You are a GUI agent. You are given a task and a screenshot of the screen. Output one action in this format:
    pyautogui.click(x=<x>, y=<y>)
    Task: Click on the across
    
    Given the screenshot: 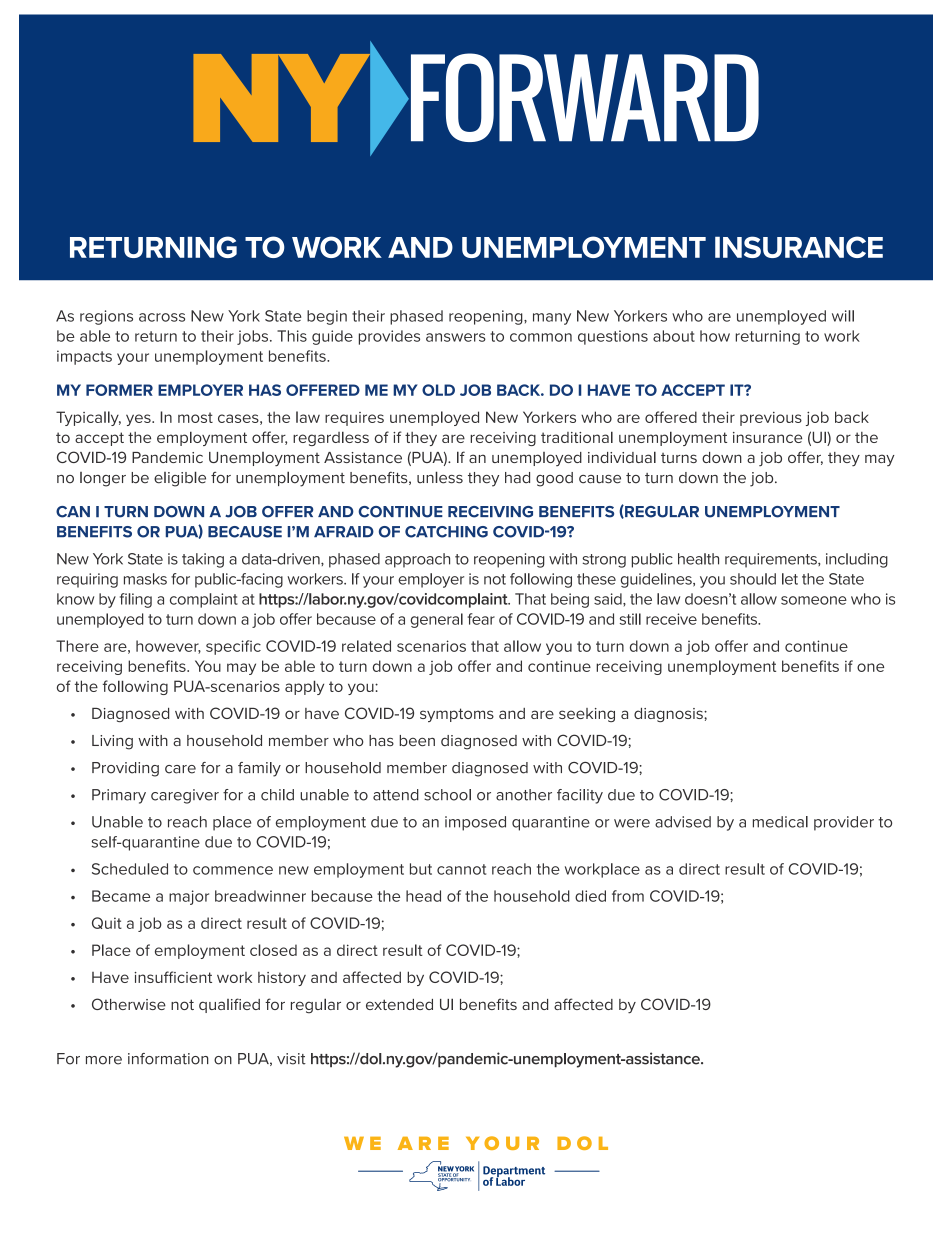 What is the action you would take?
    pyautogui.click(x=162, y=317)
